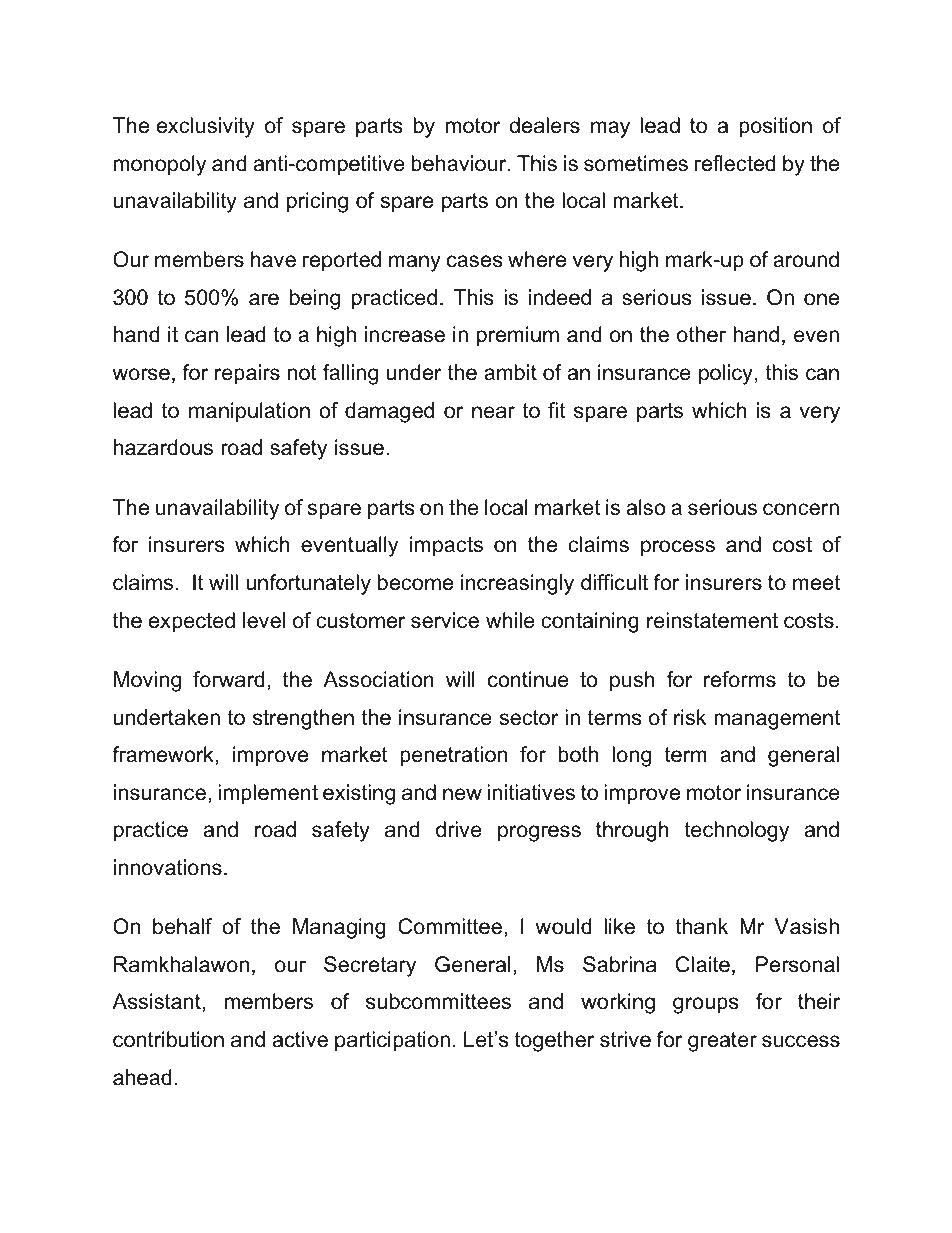 The width and height of the screenshot is (952, 1233). Describe the element at coordinates (510, 620) in the screenshot. I see `while` at that location.
